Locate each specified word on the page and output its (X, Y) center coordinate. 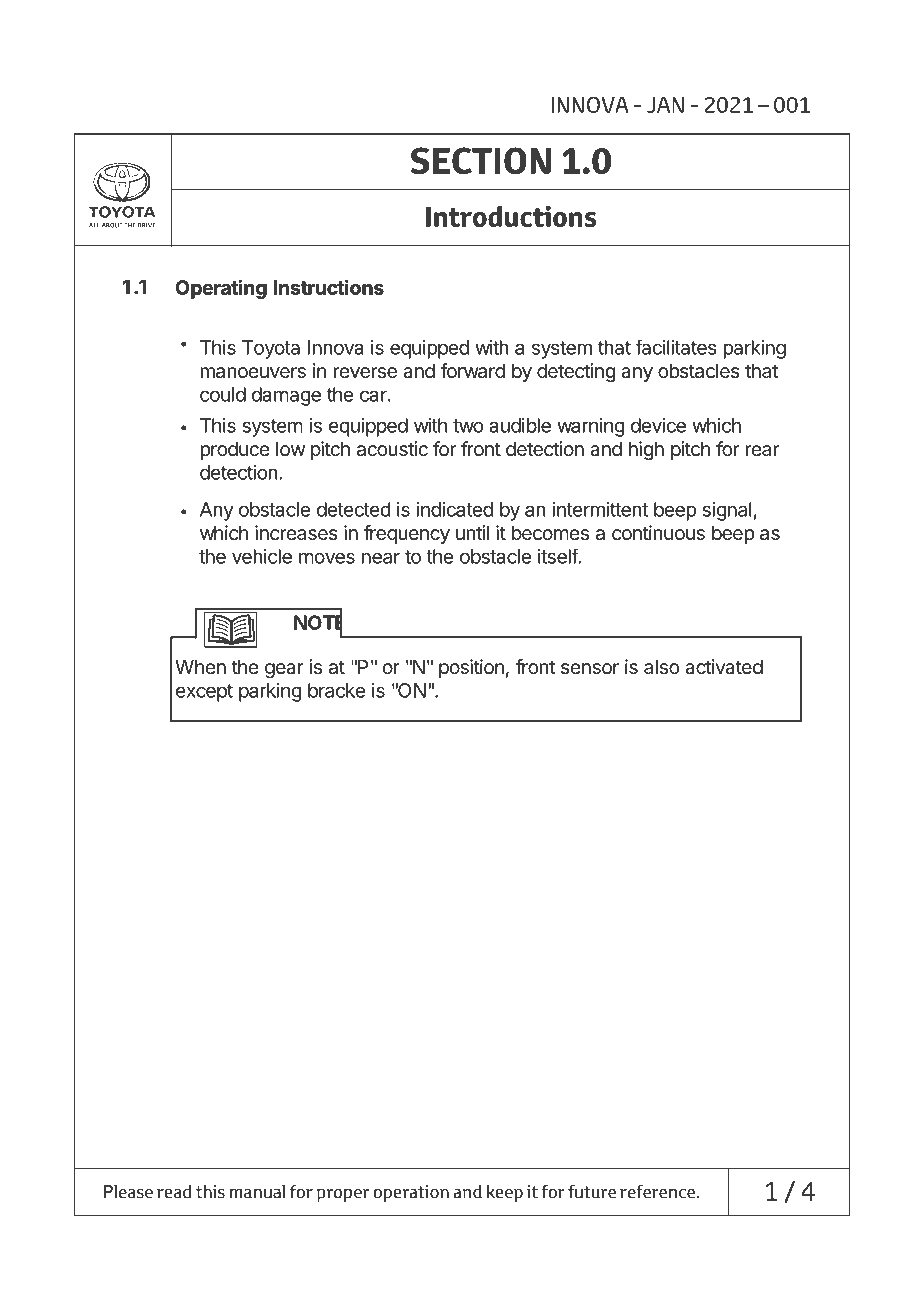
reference (657, 1192)
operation (411, 1193)
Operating (221, 289)
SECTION (481, 160)
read (174, 1192)
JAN (665, 105)
